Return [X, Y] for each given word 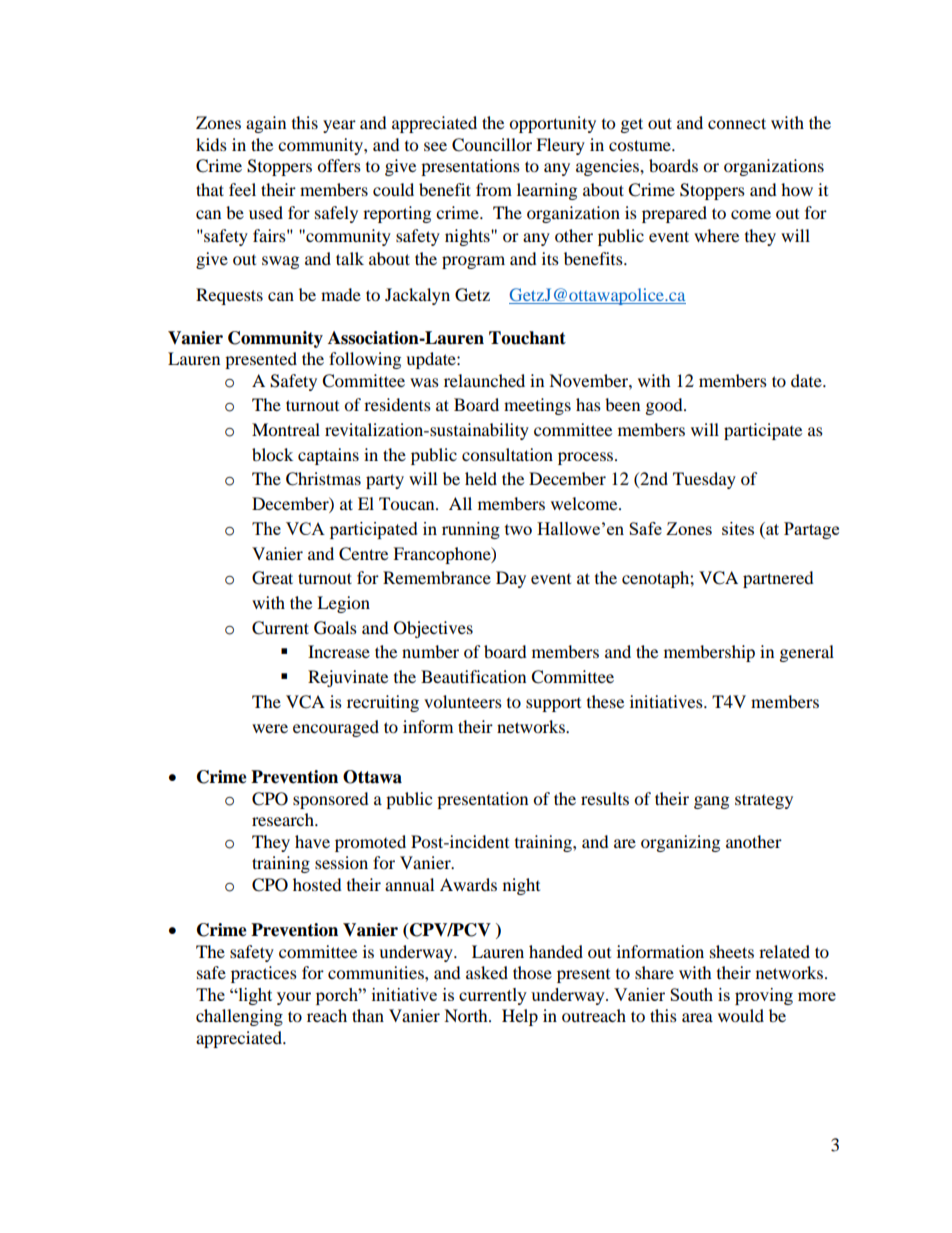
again [266, 124]
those [532, 972]
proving [764, 996]
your [294, 998]
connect [737, 123]
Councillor [492, 145]
